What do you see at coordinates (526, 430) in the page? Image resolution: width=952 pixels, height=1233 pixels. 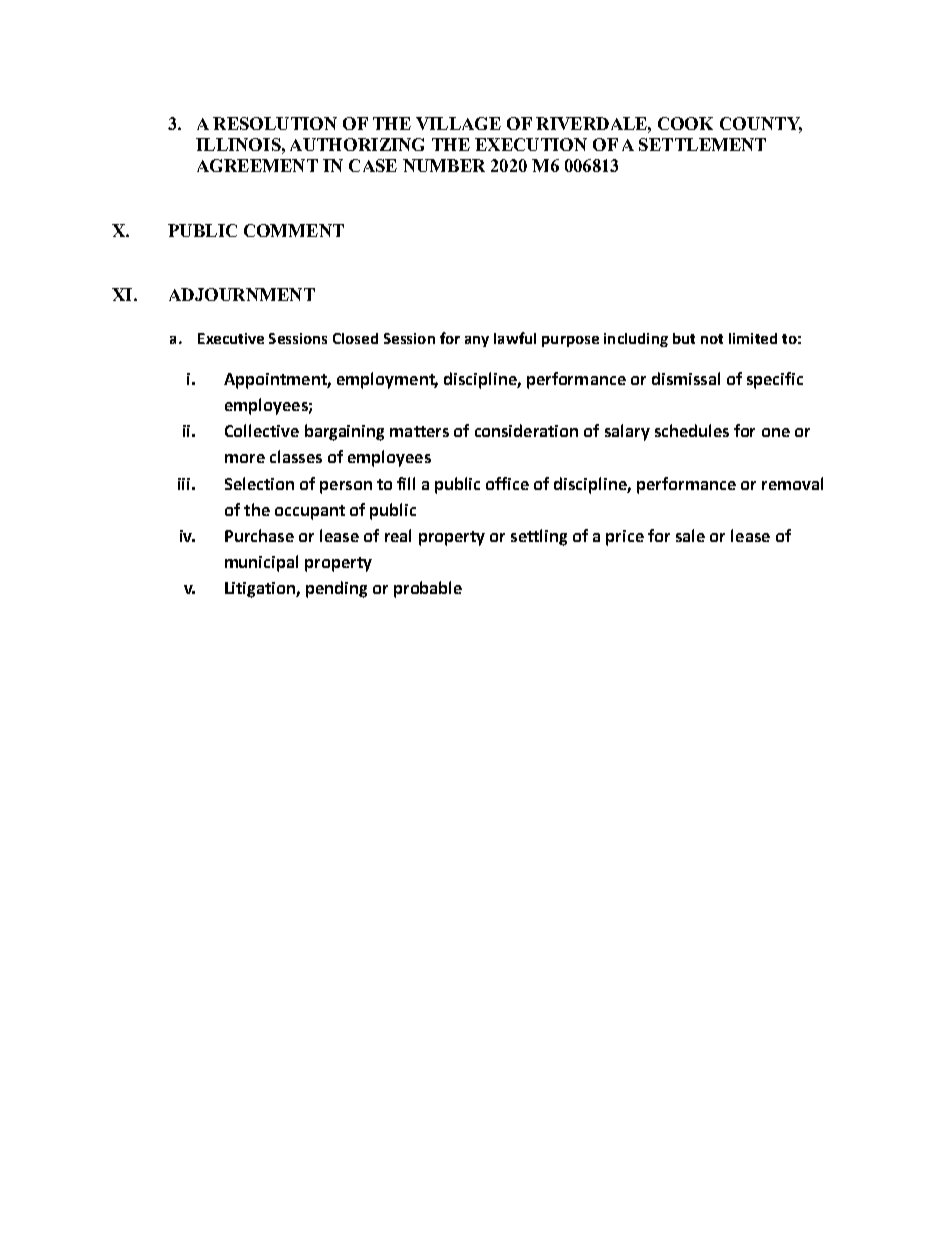 I see `consideration` at bounding box center [526, 430].
